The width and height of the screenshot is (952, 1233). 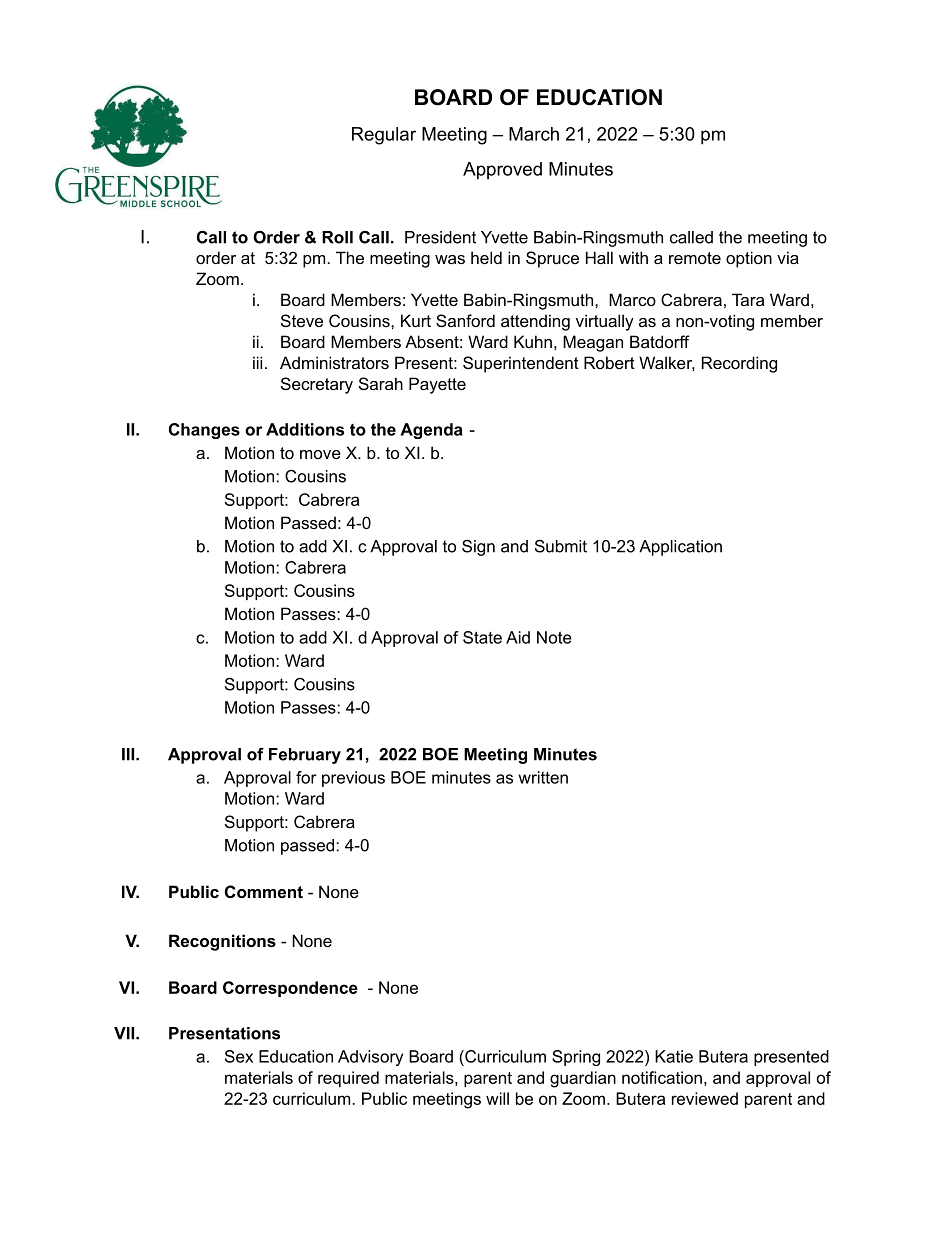 I want to click on Roll, so click(x=337, y=237).
